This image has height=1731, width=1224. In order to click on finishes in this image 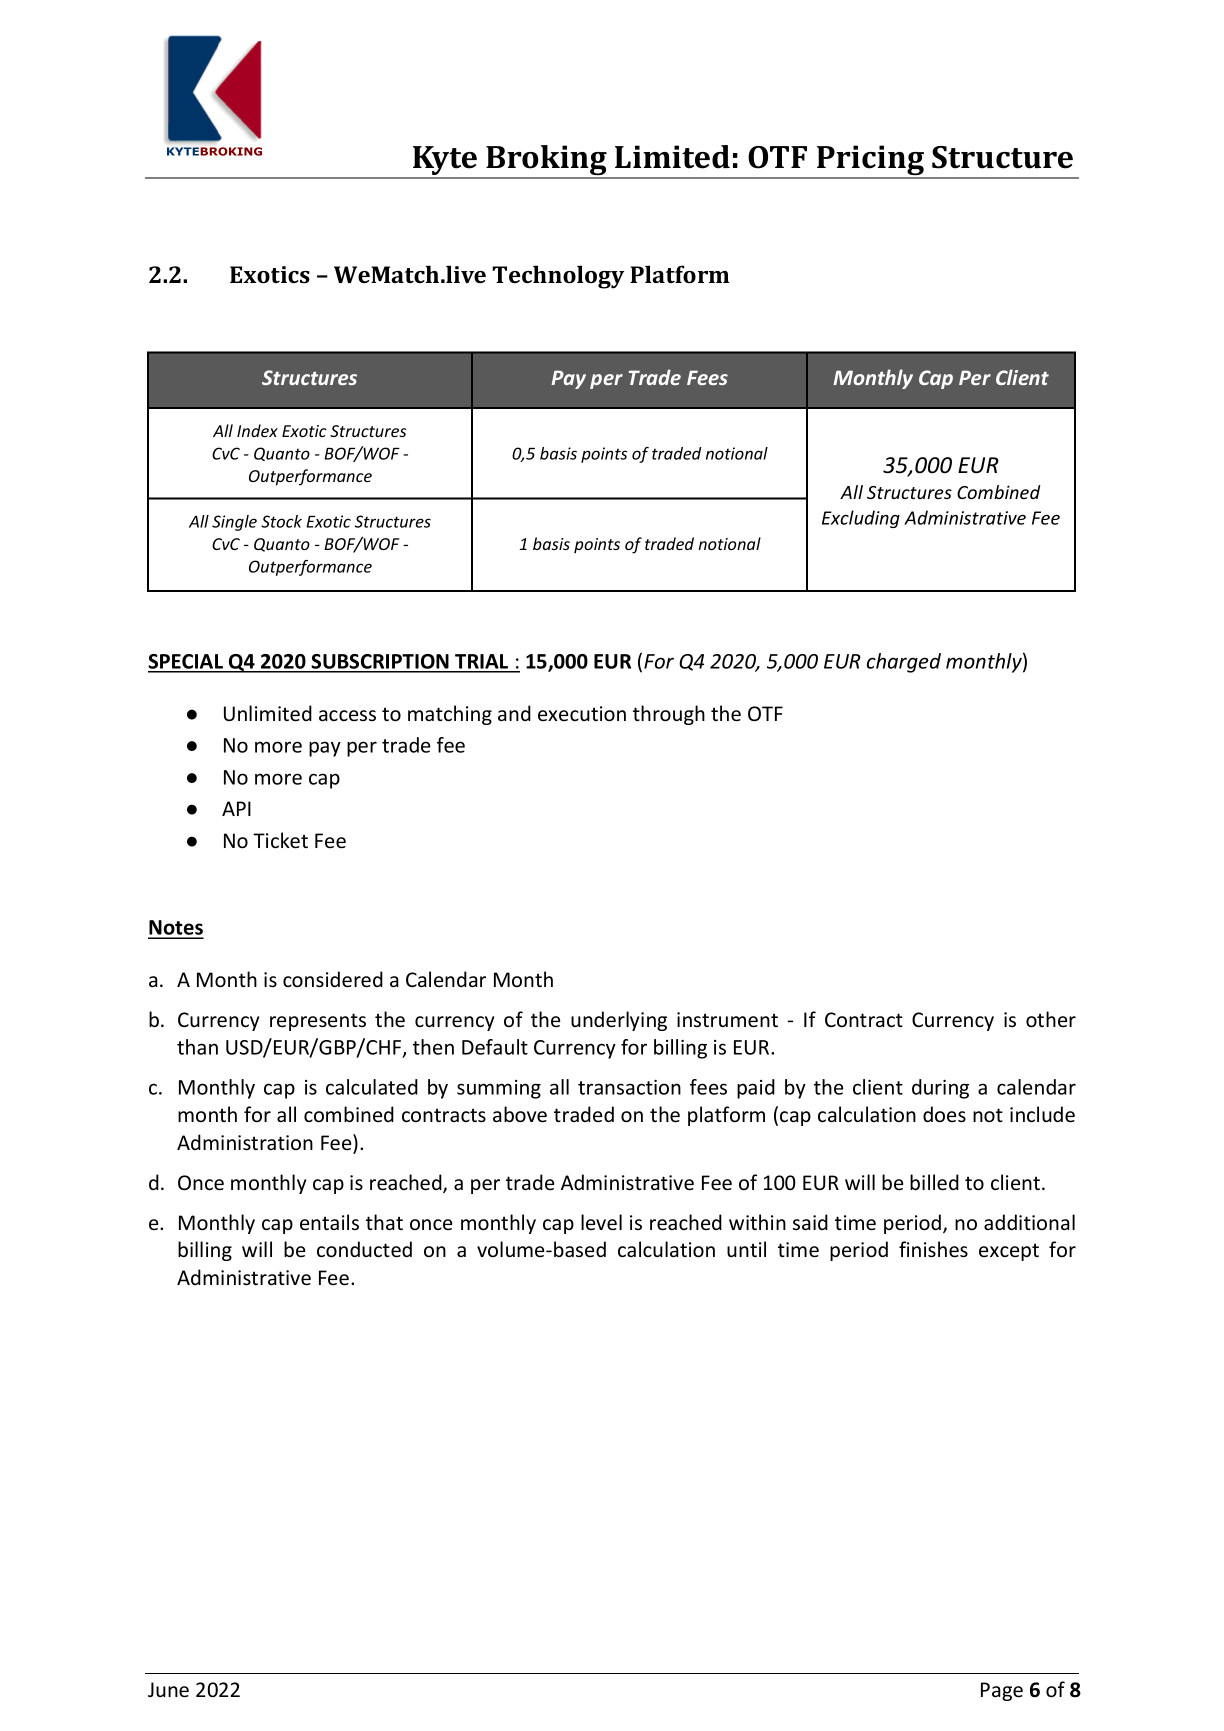, I will do `click(933, 1249)`.
